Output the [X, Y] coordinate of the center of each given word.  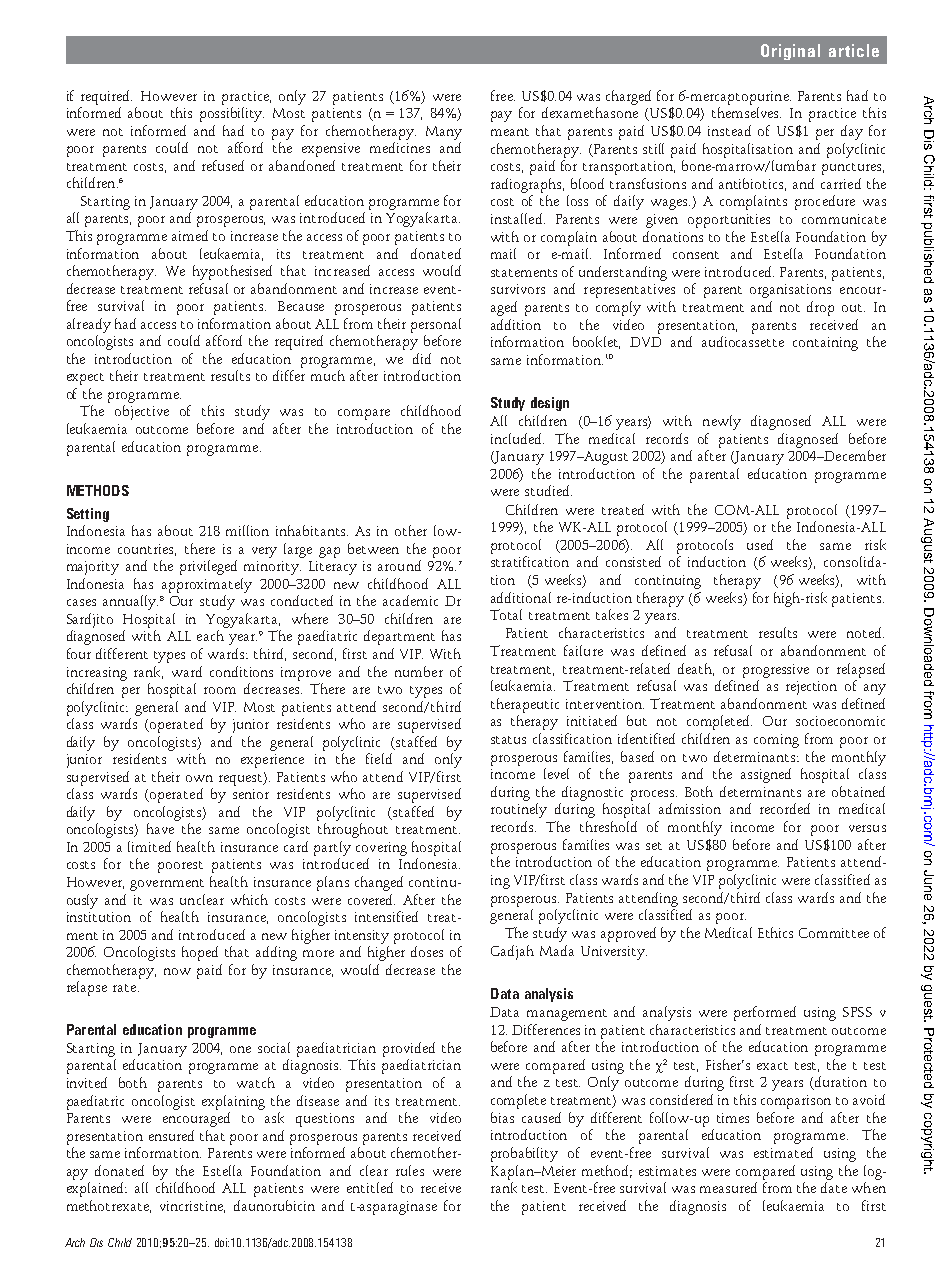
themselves [746, 112]
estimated [783, 1152]
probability [524, 1154]
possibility [232, 114]
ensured [171, 1135]
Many [444, 133]
